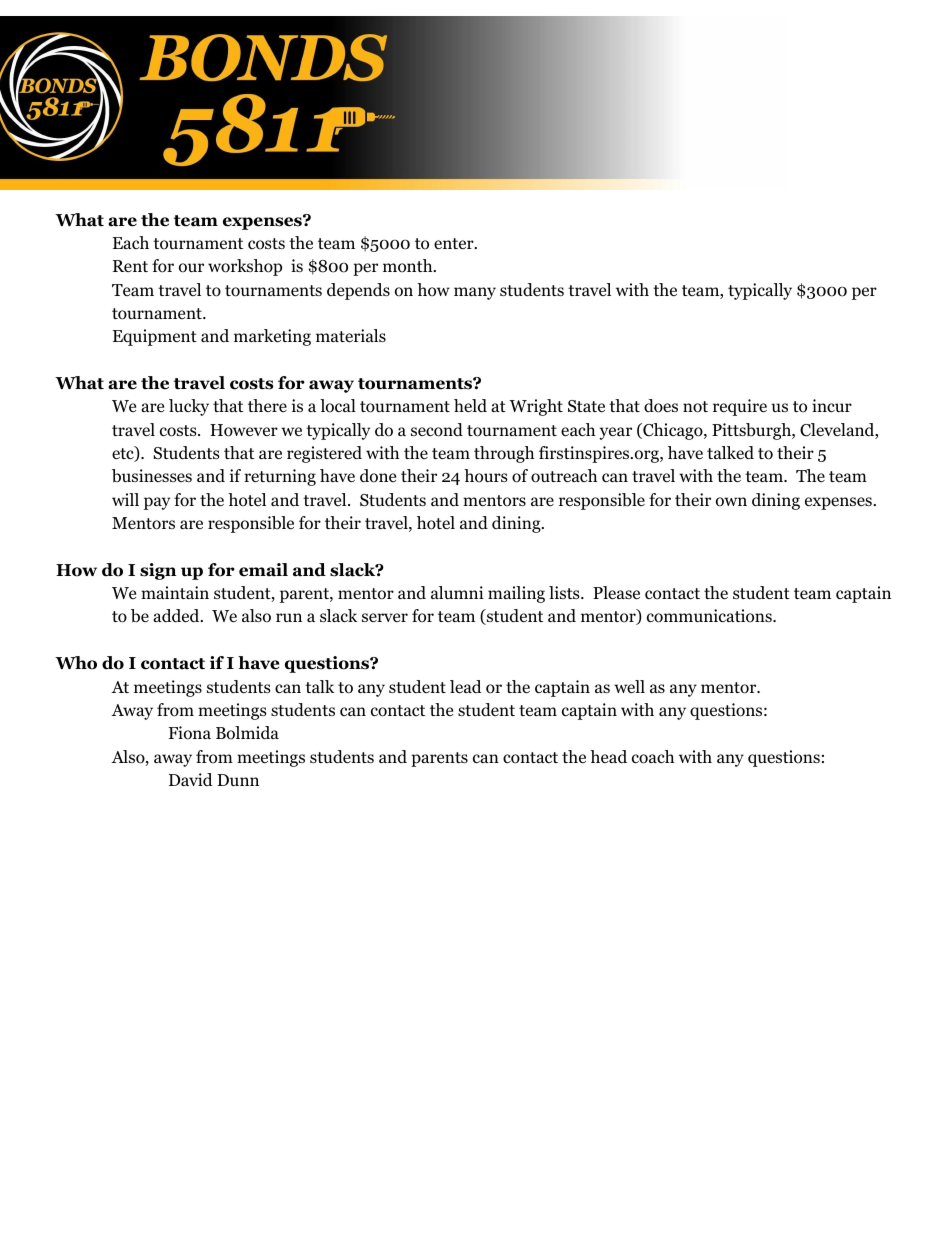  Describe the element at coordinates (191, 779) in the screenshot. I see `David` at that location.
